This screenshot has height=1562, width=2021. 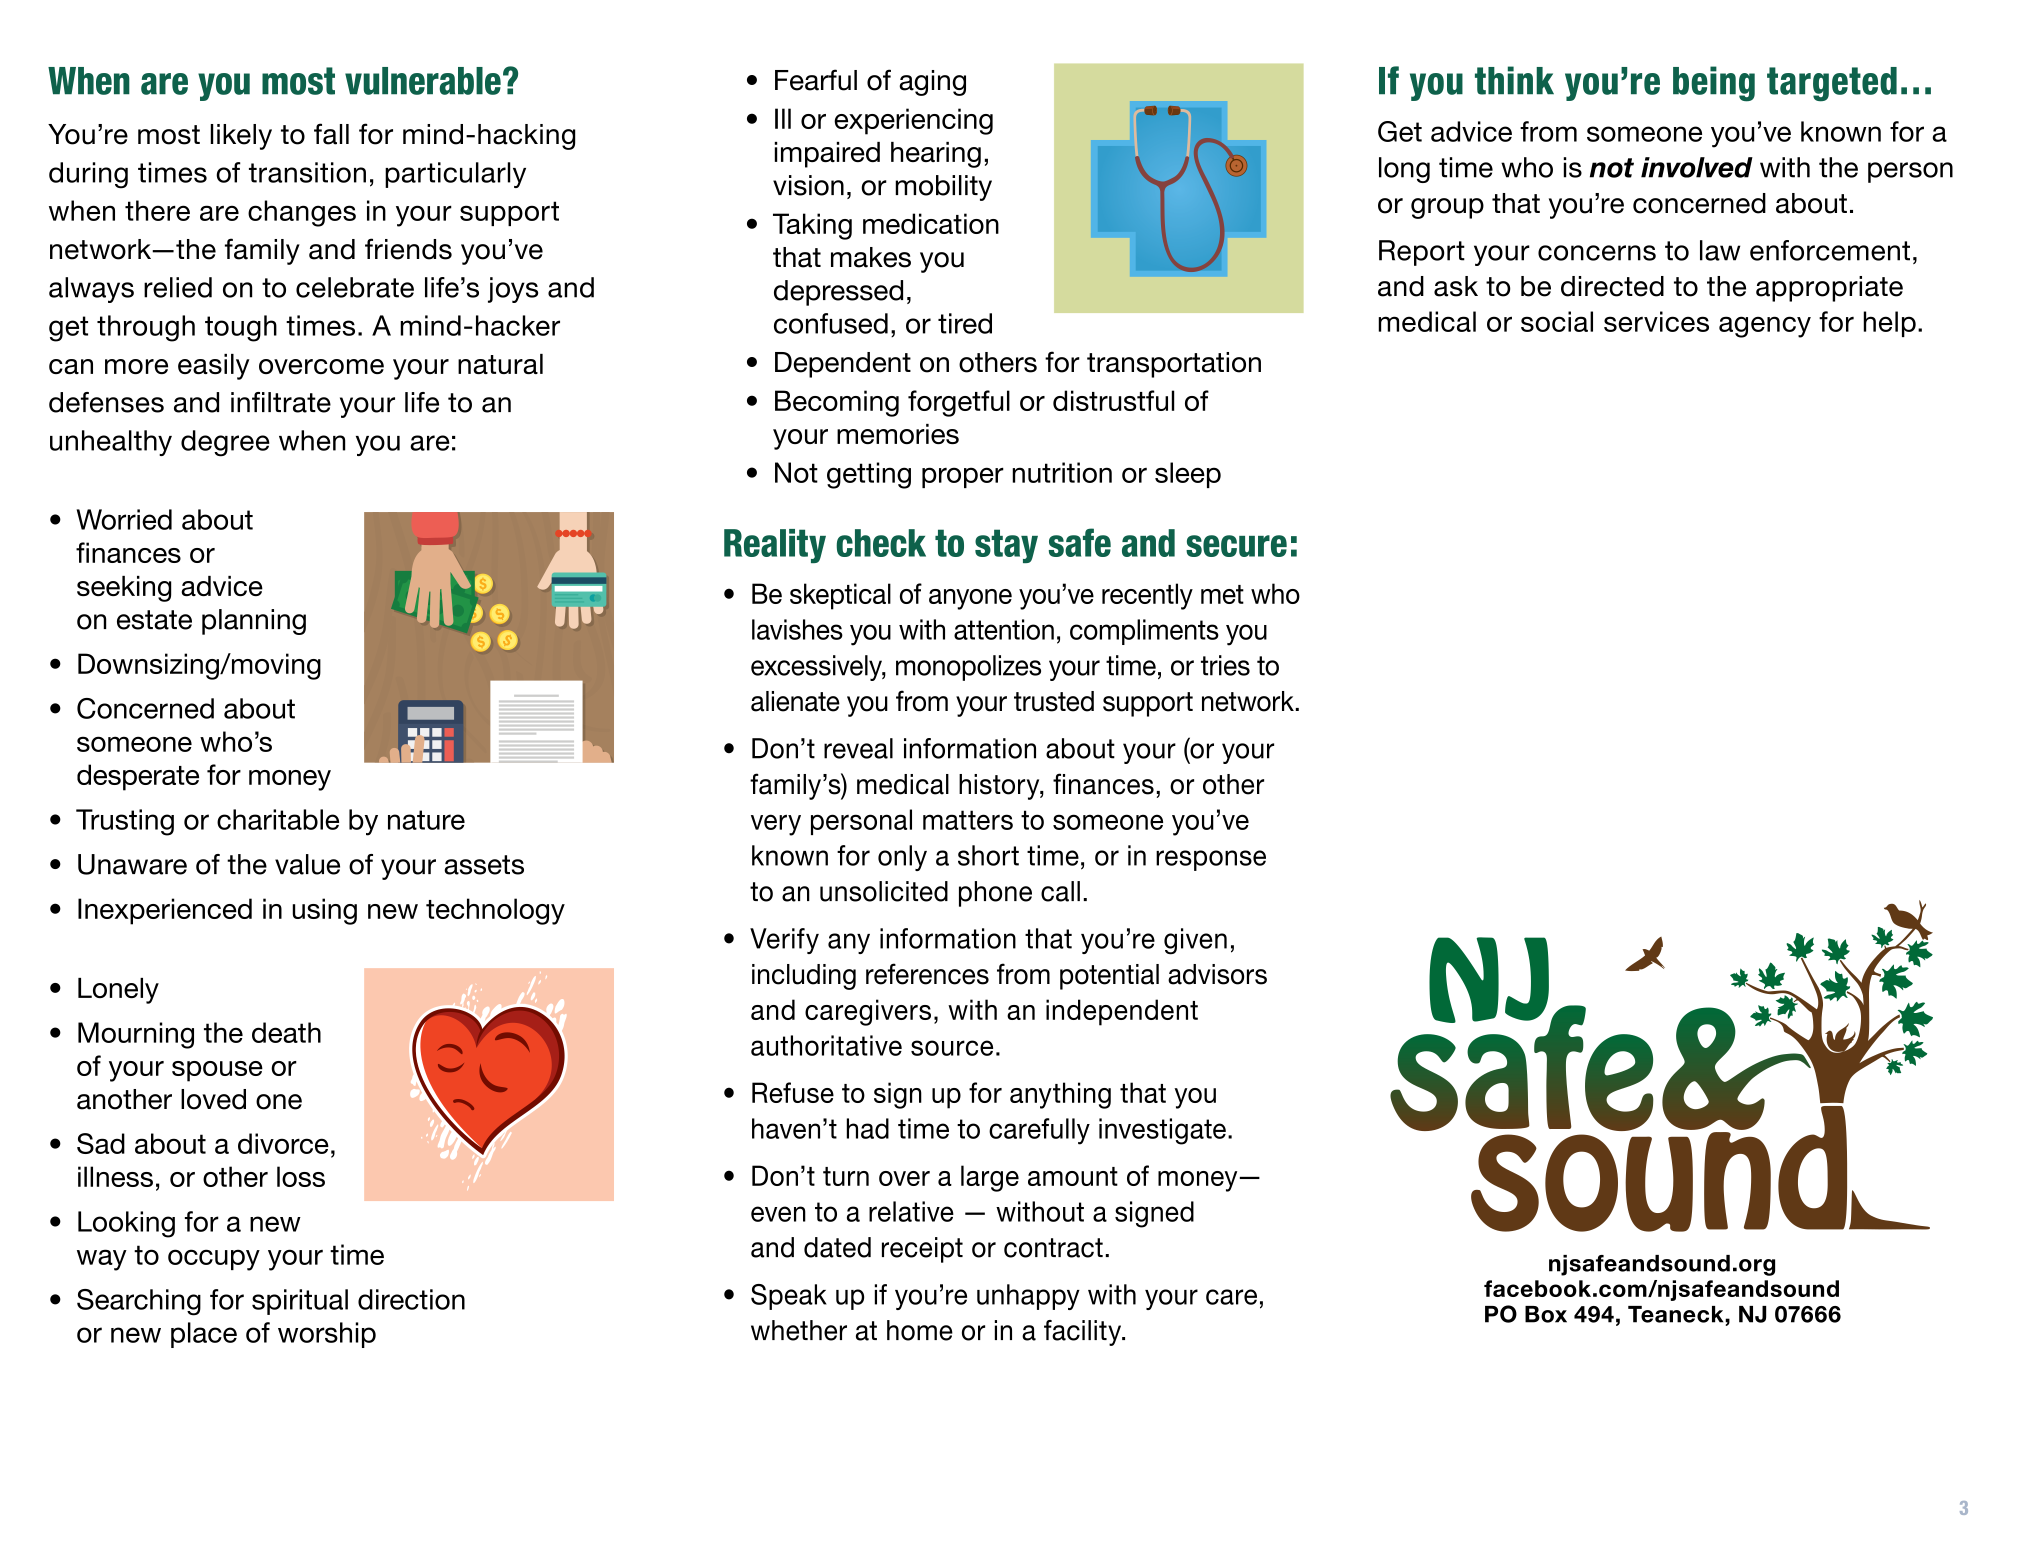 I want to click on planning, so click(x=254, y=622).
